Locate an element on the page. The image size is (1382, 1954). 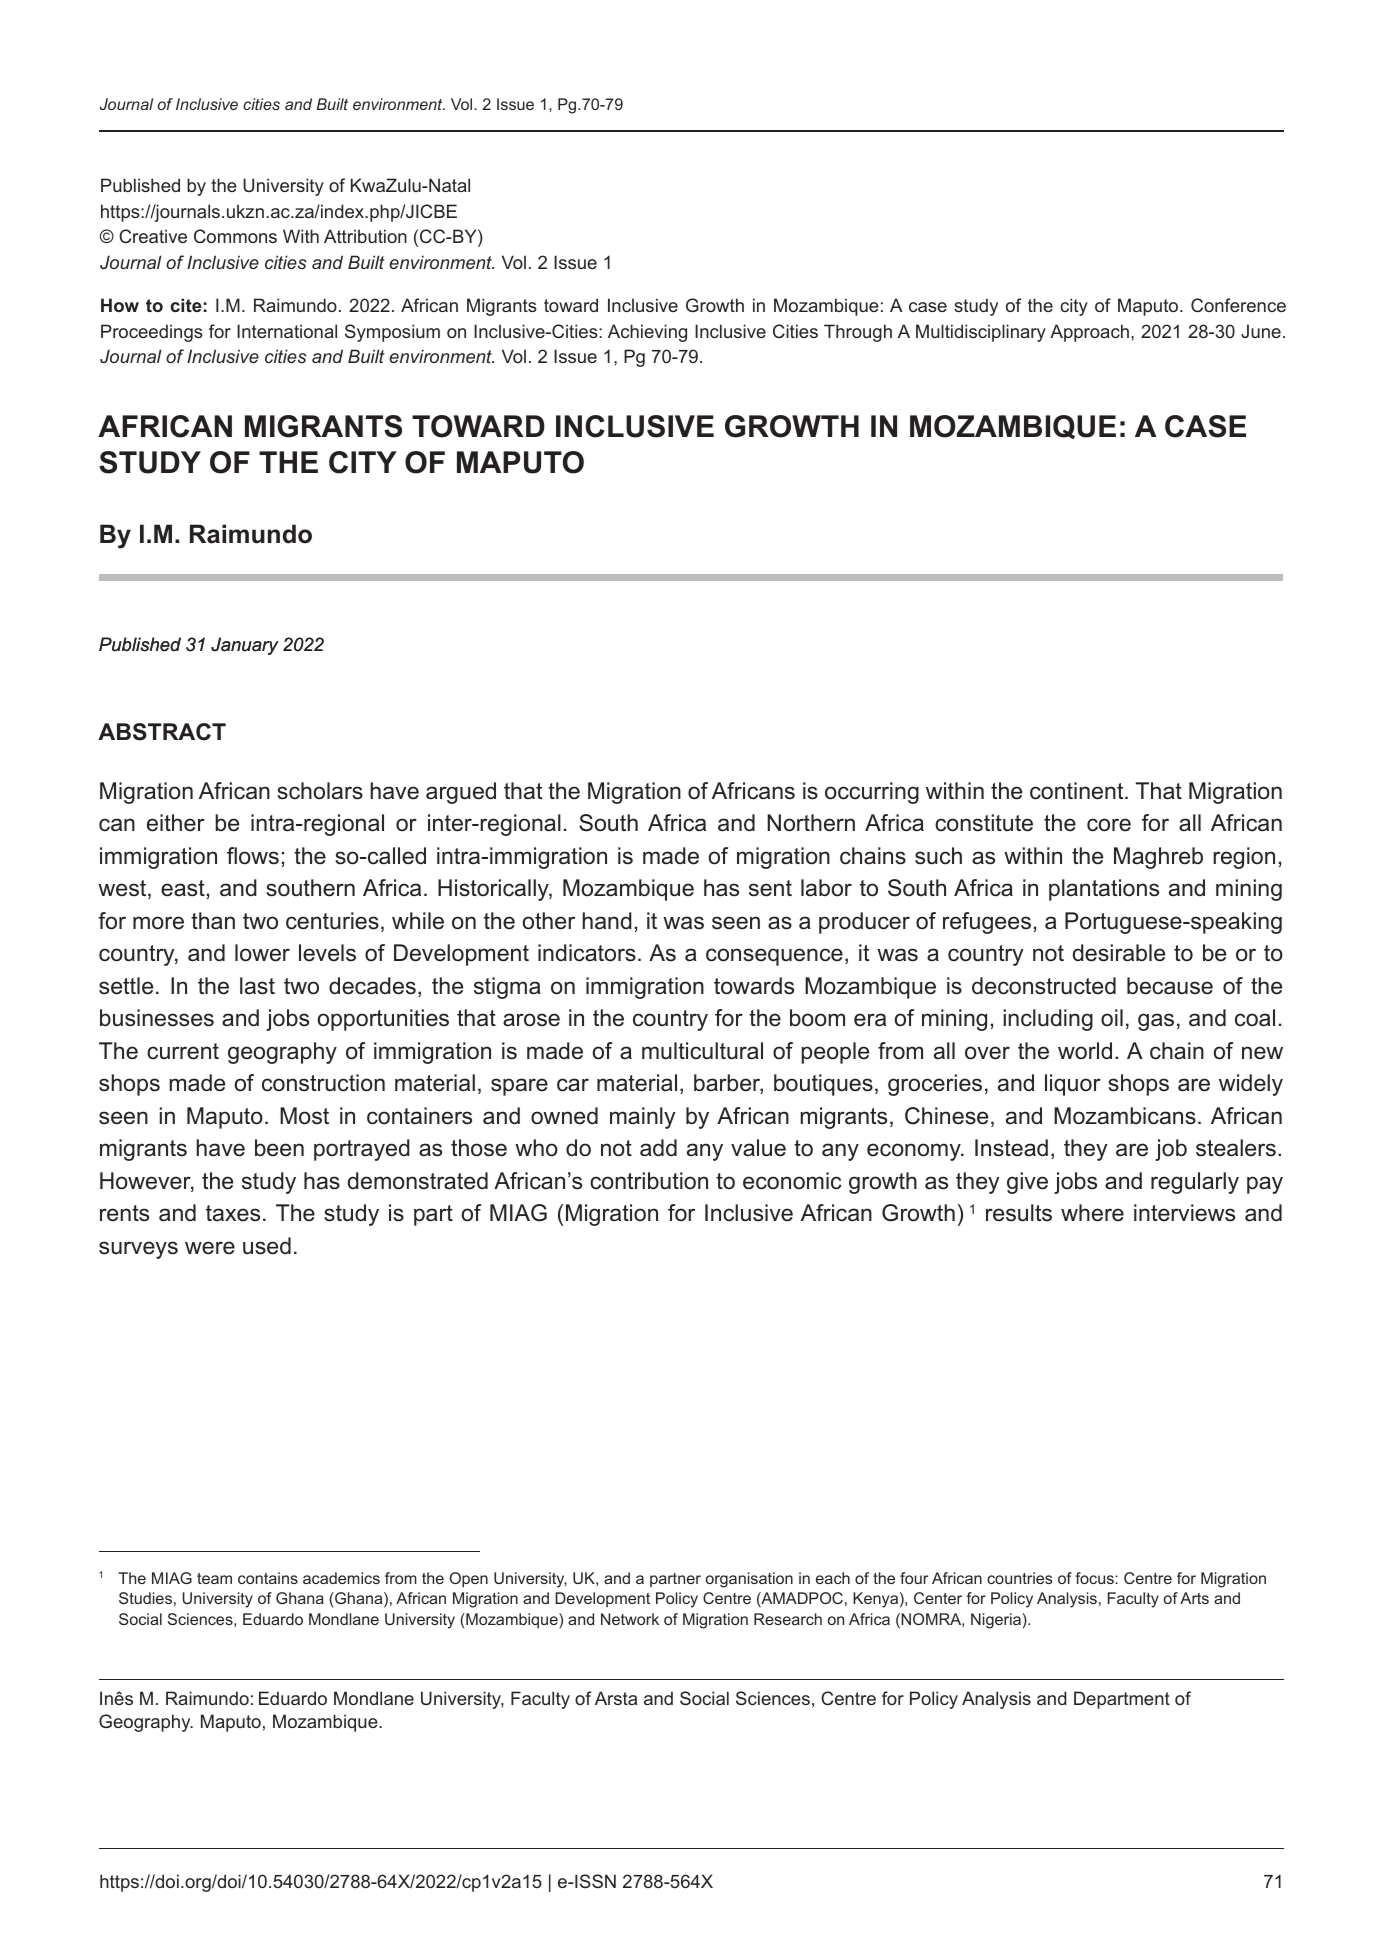
focus is located at coordinates (1095, 1578).
